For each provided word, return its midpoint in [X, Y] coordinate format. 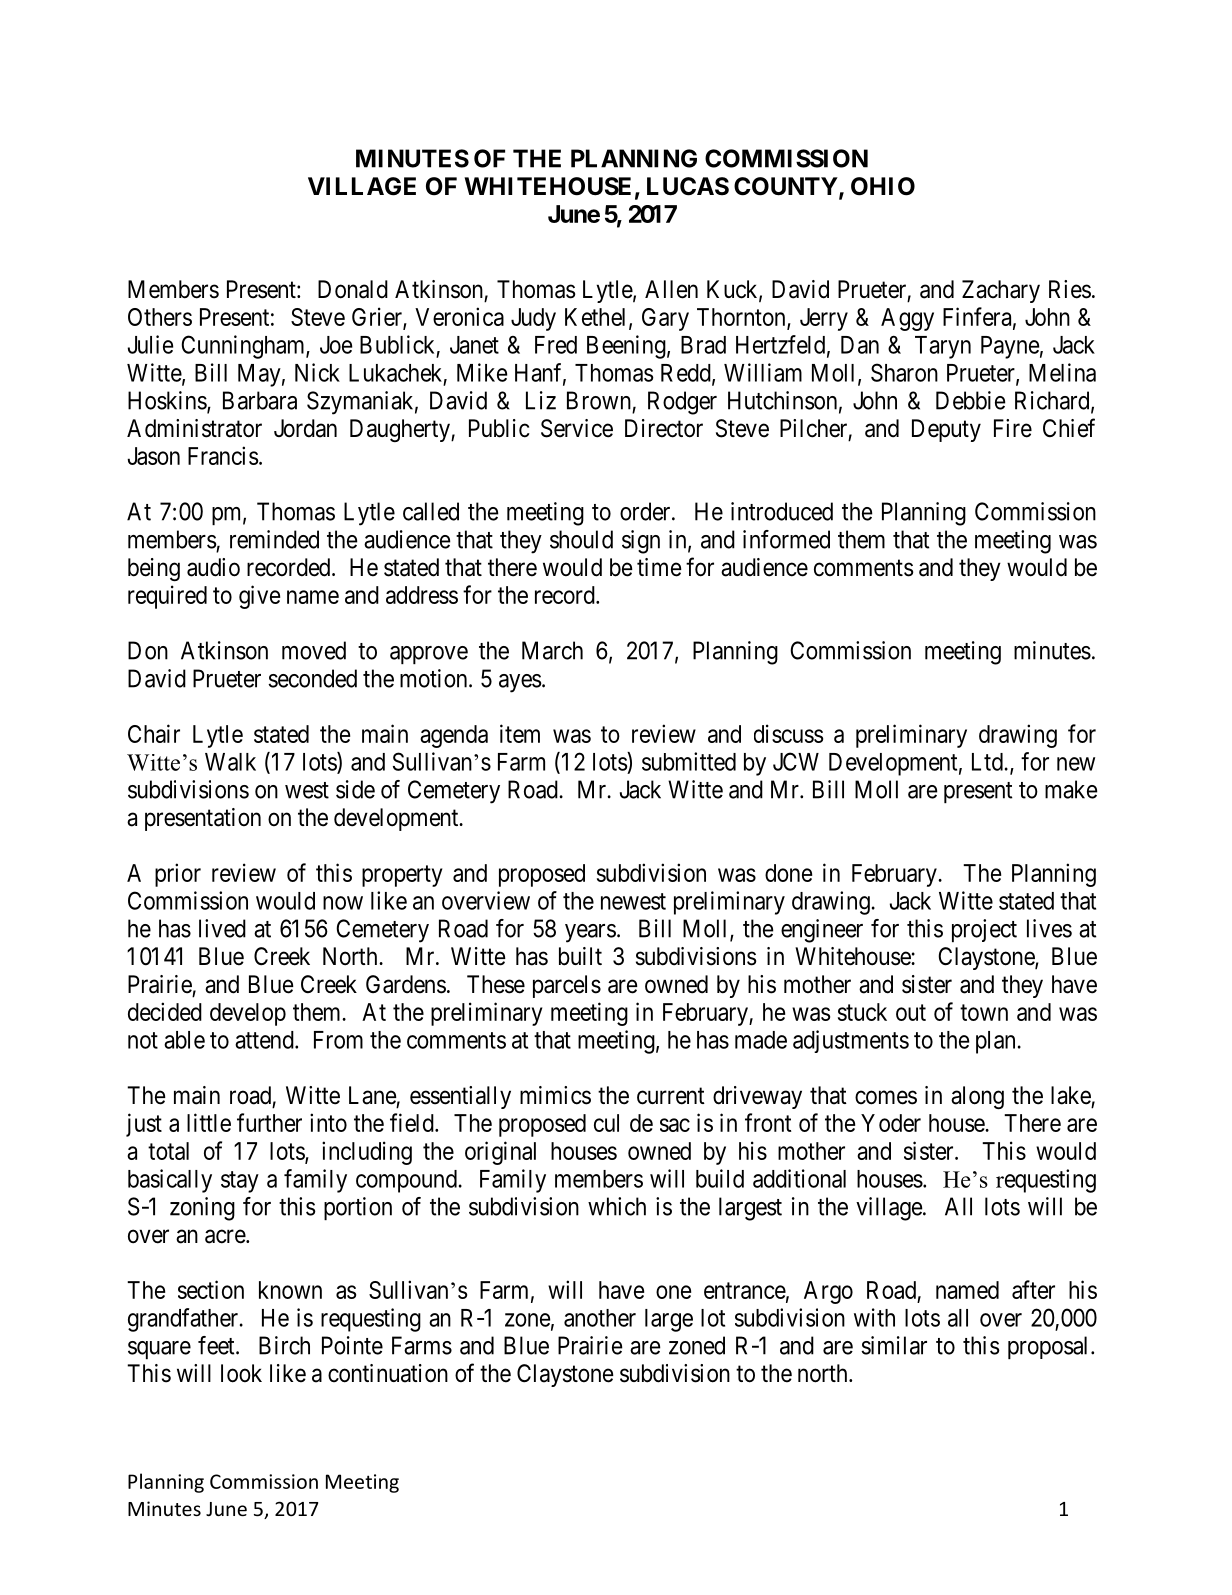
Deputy [946, 430]
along [977, 1097]
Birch [284, 1345]
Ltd [987, 762]
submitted [689, 761]
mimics [555, 1095]
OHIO [883, 186]
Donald [353, 289]
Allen [671, 289]
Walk [230, 762]
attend [265, 1040]
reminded [274, 539]
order [646, 511]
